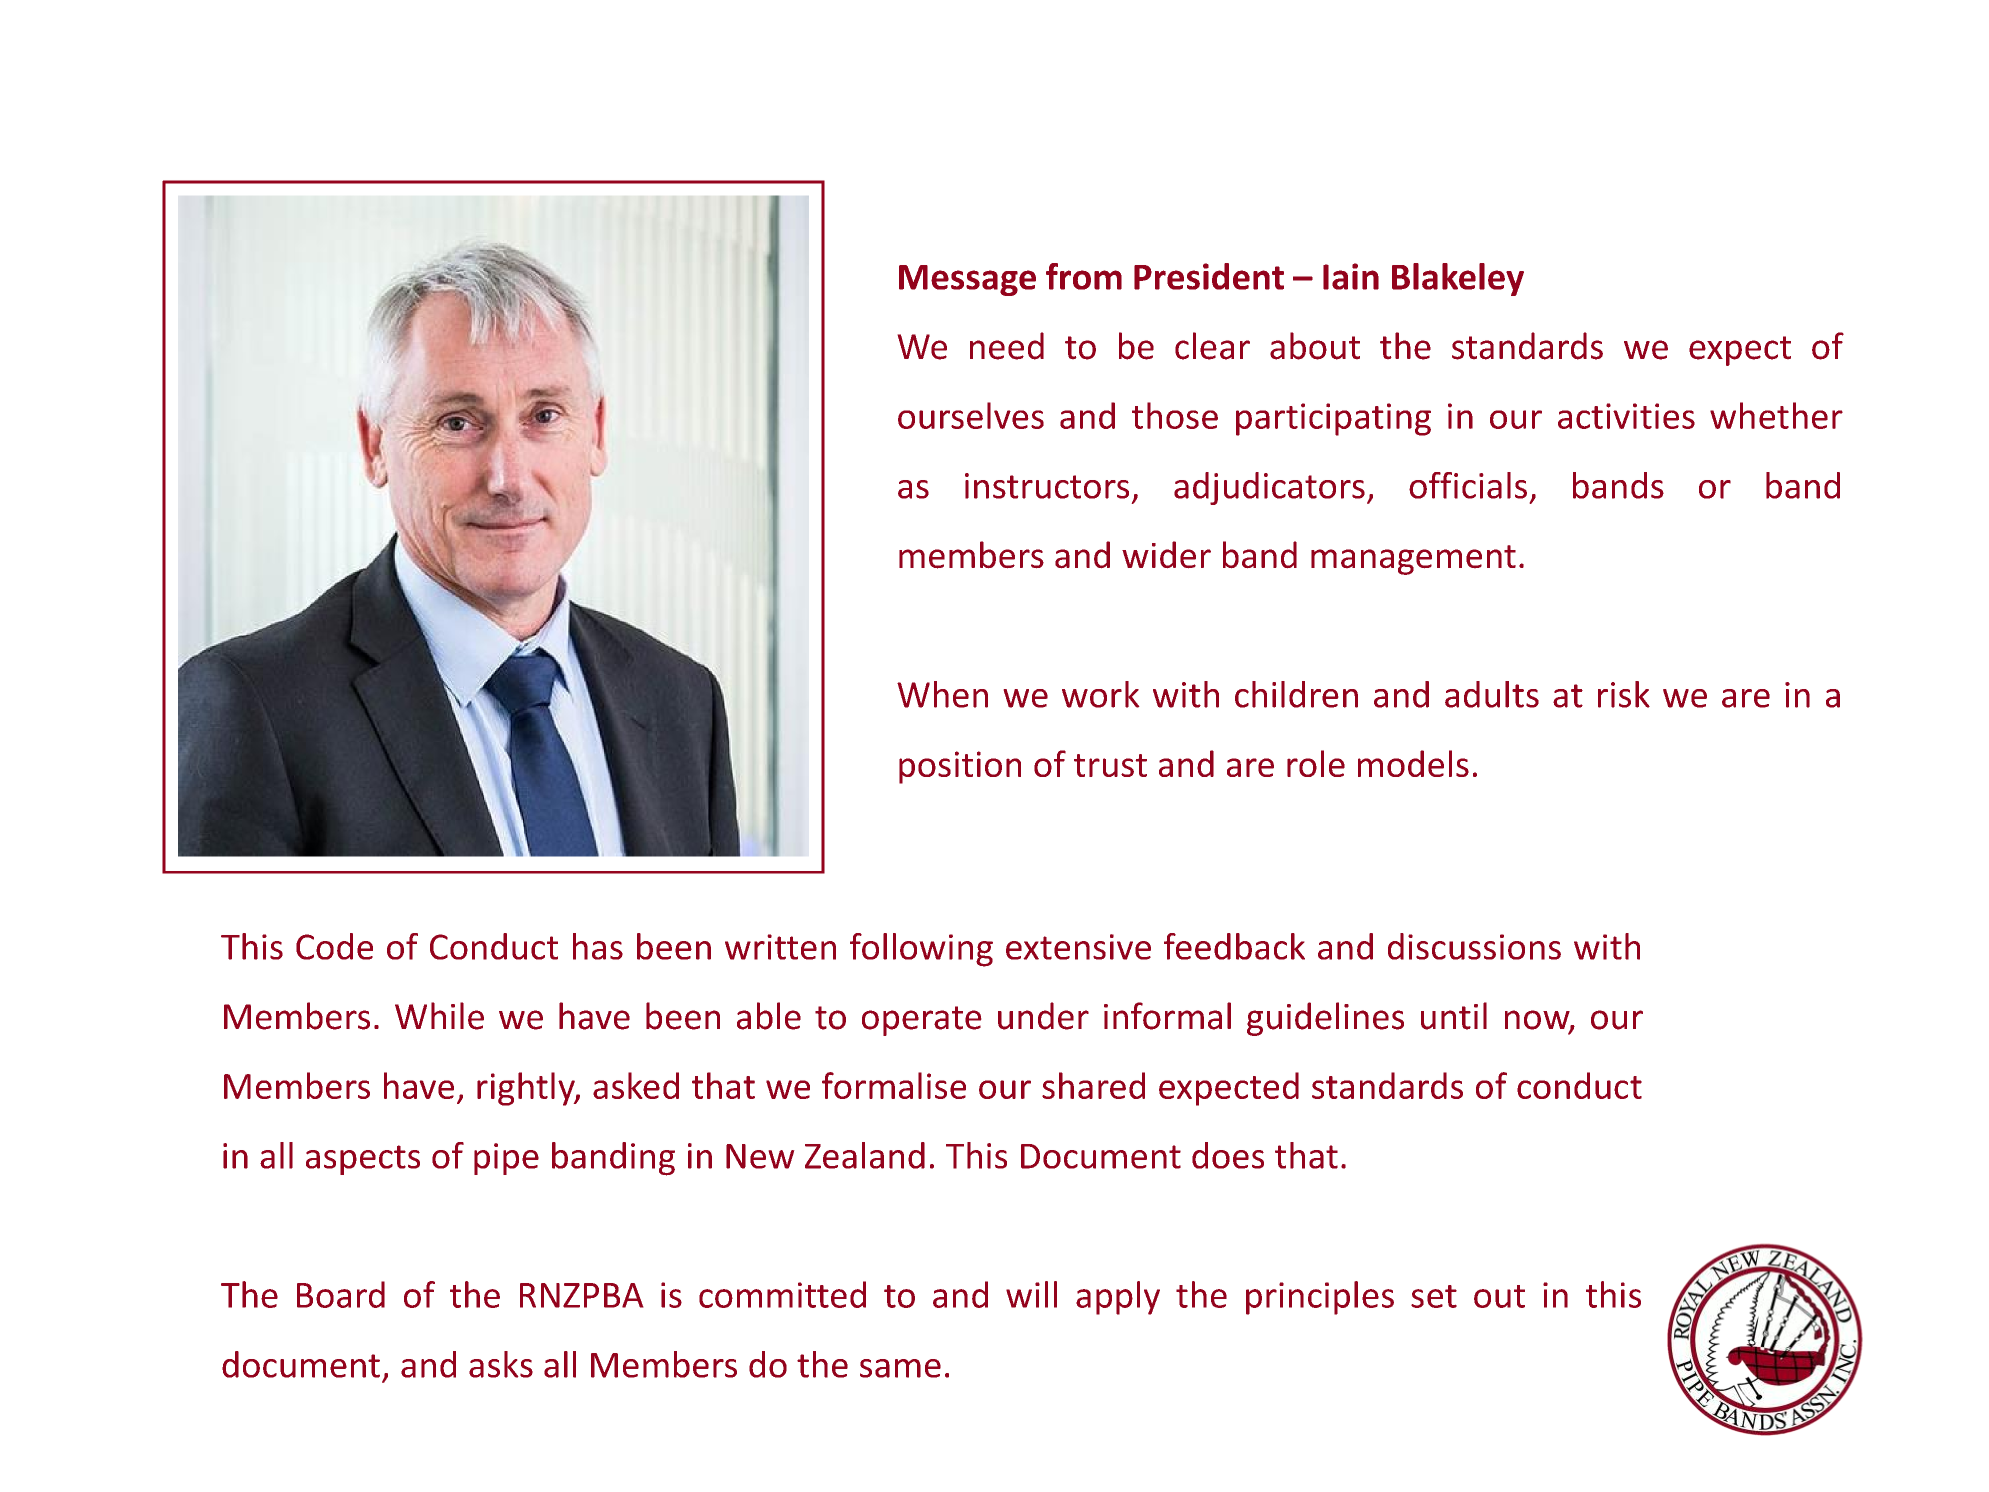  I want to click on has, so click(598, 946).
